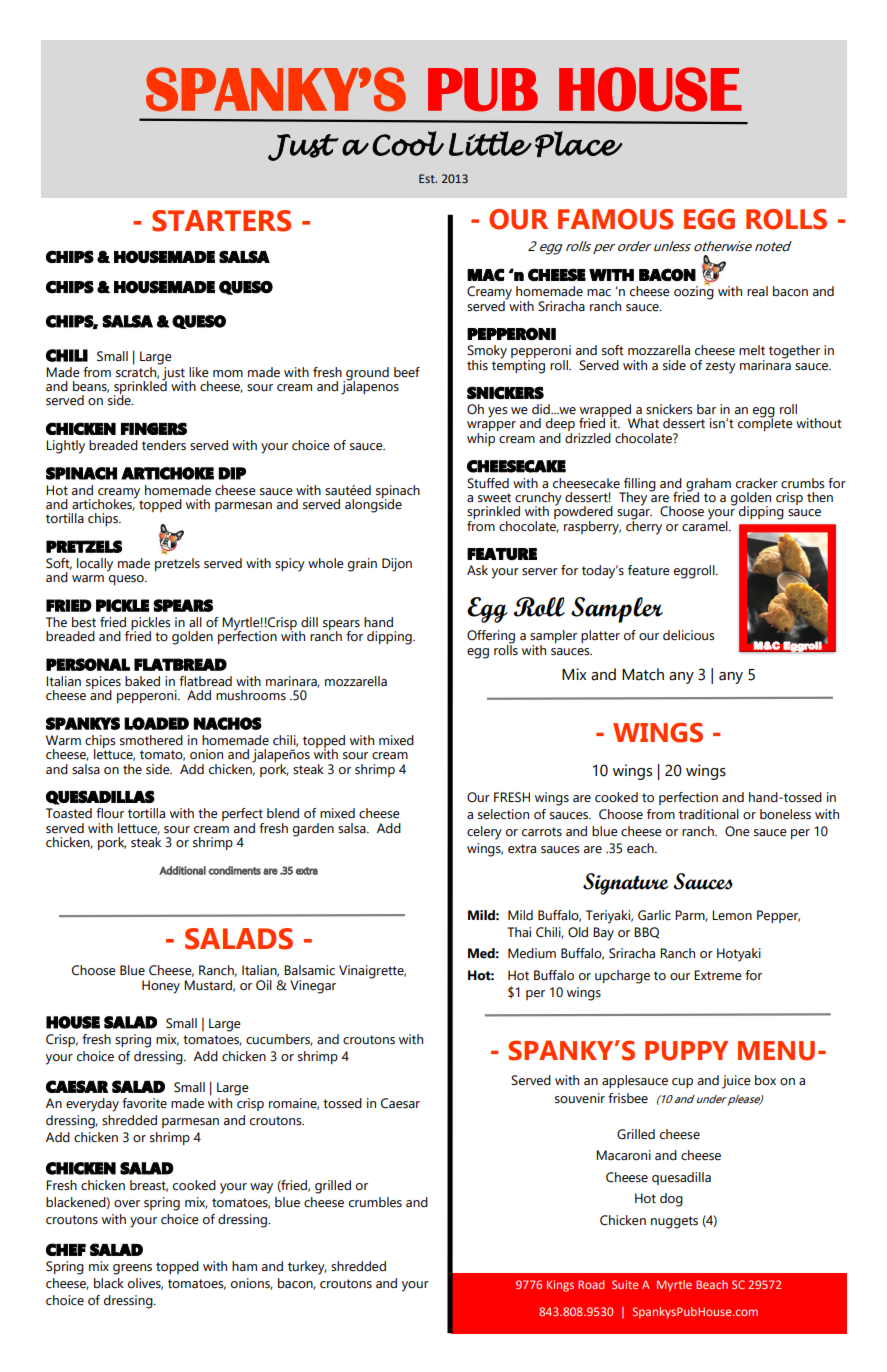  I want to click on over, so click(127, 1204).
